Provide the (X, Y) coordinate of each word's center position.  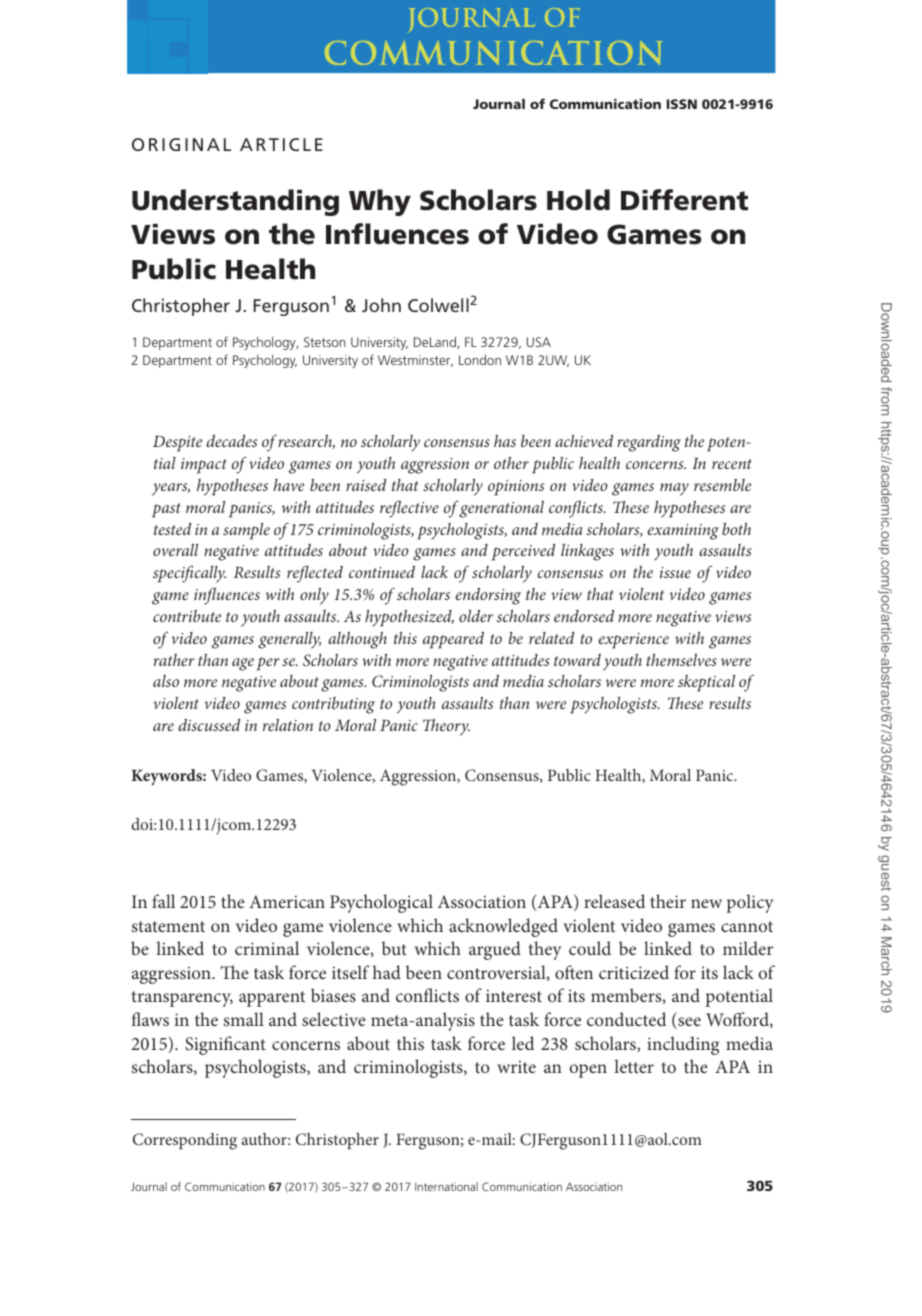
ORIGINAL (181, 144)
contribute (187, 616)
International (446, 1186)
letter (634, 1066)
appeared (453, 640)
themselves (682, 660)
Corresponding (185, 1141)
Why (380, 202)
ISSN (681, 104)
